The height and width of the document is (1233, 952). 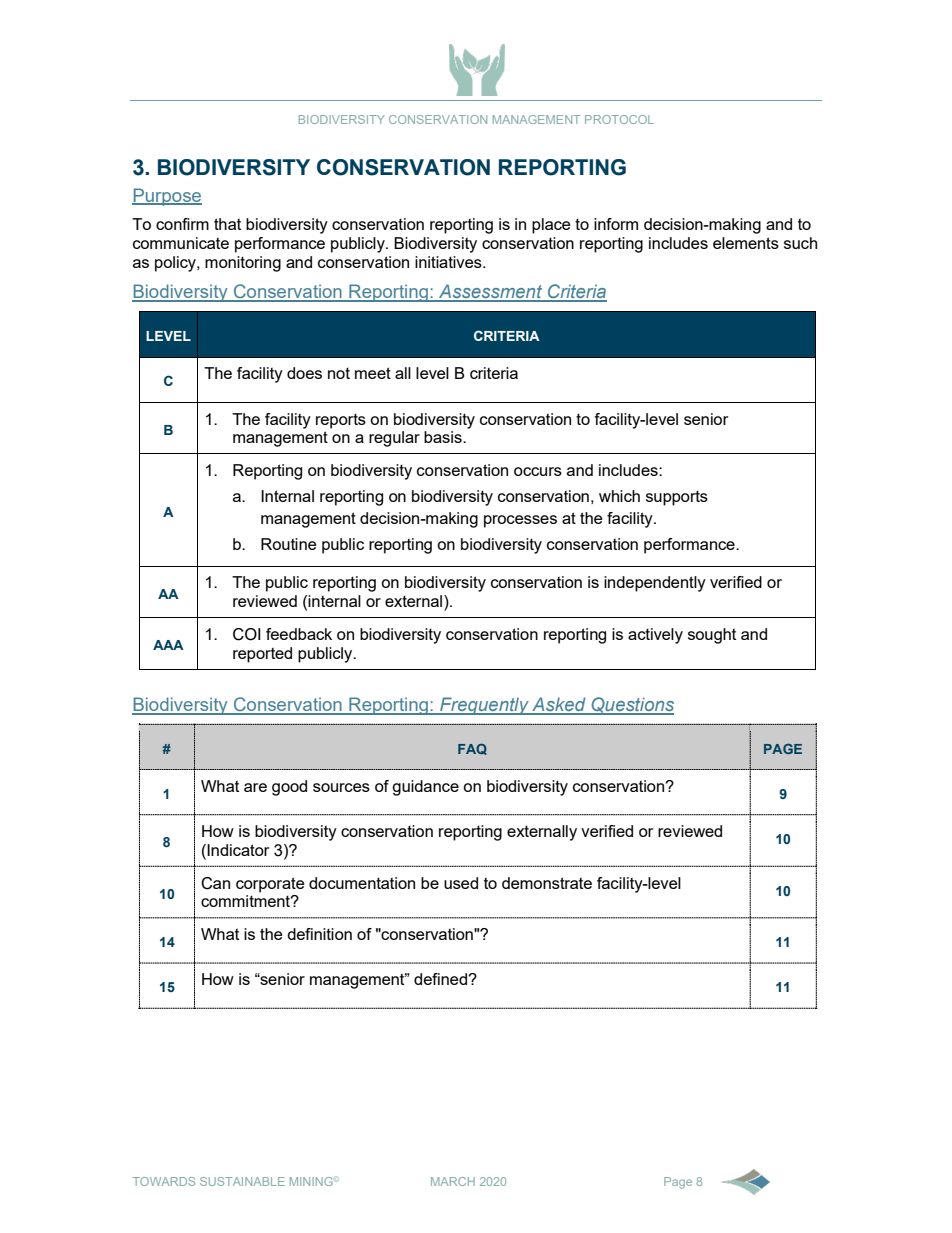 I want to click on that, so click(x=227, y=224).
